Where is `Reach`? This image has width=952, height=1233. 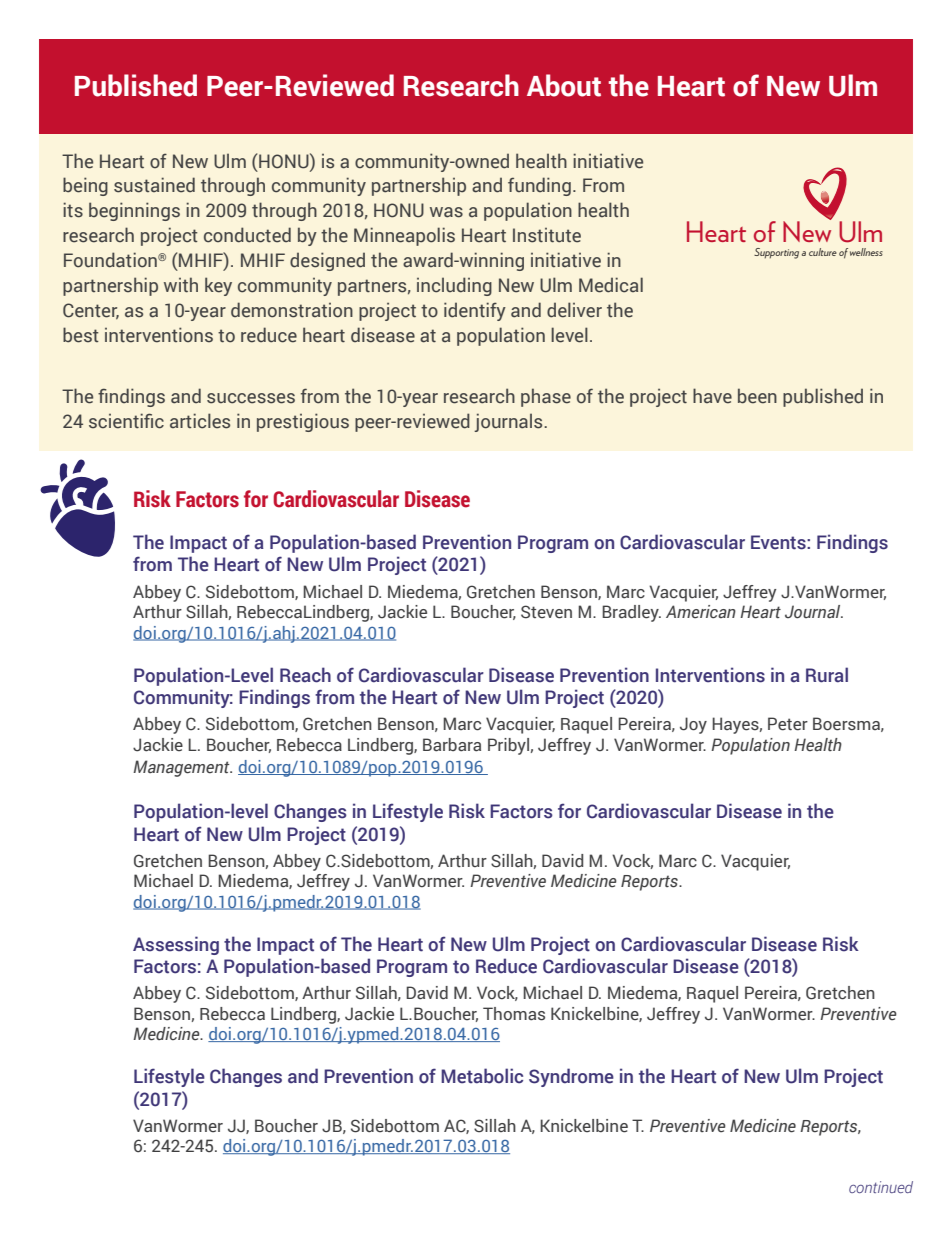 Reach is located at coordinates (305, 675).
